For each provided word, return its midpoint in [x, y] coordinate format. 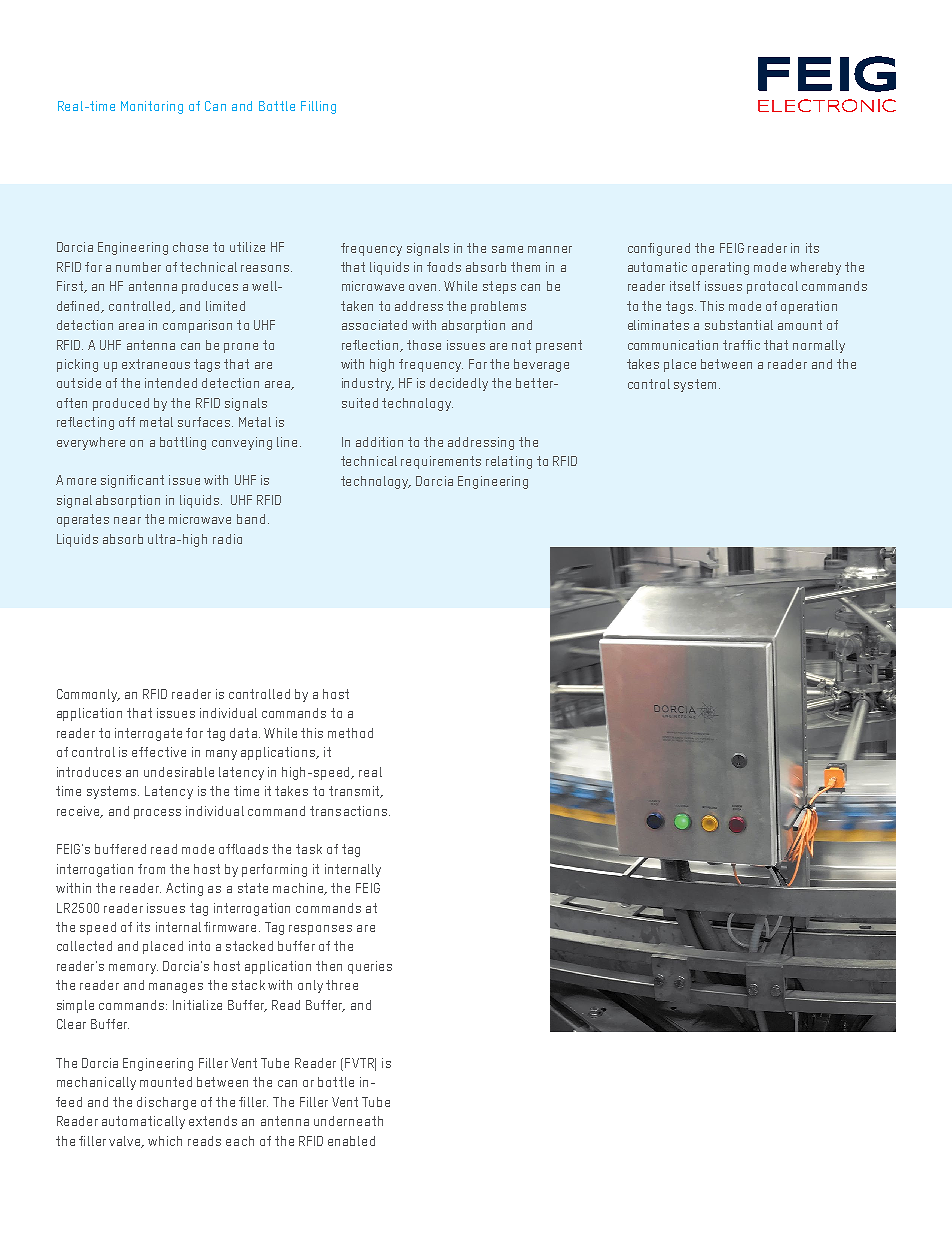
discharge [166, 1103]
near [127, 520]
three [342, 985]
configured [659, 249]
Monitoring [152, 107]
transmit [355, 792]
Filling [318, 107]
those [424, 345]
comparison [197, 326]
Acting [184, 889]
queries [370, 967]
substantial [739, 325]
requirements [441, 462]
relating [509, 462]
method [350, 733]
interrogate [148, 734]
